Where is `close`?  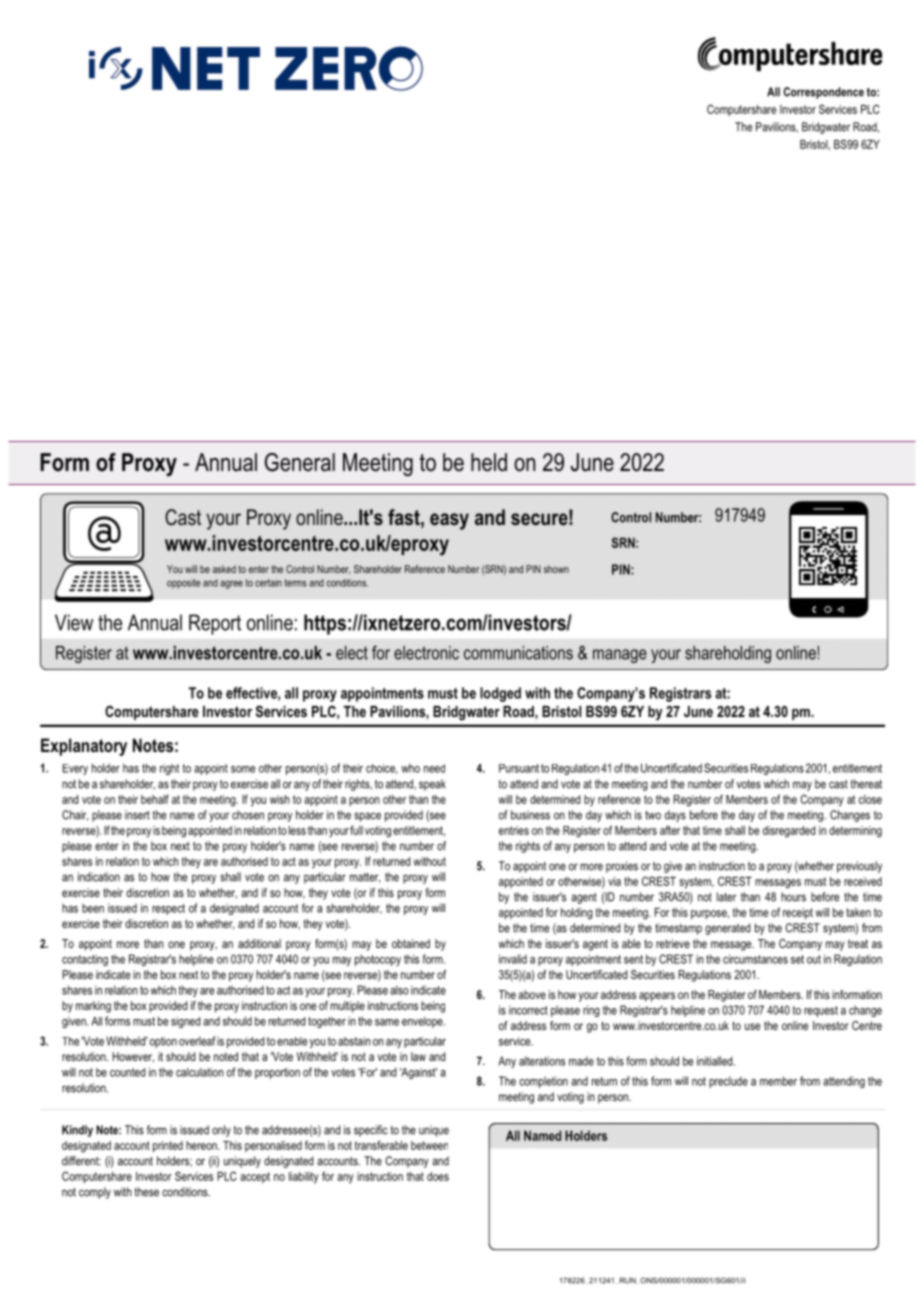
close is located at coordinates (870, 799).
